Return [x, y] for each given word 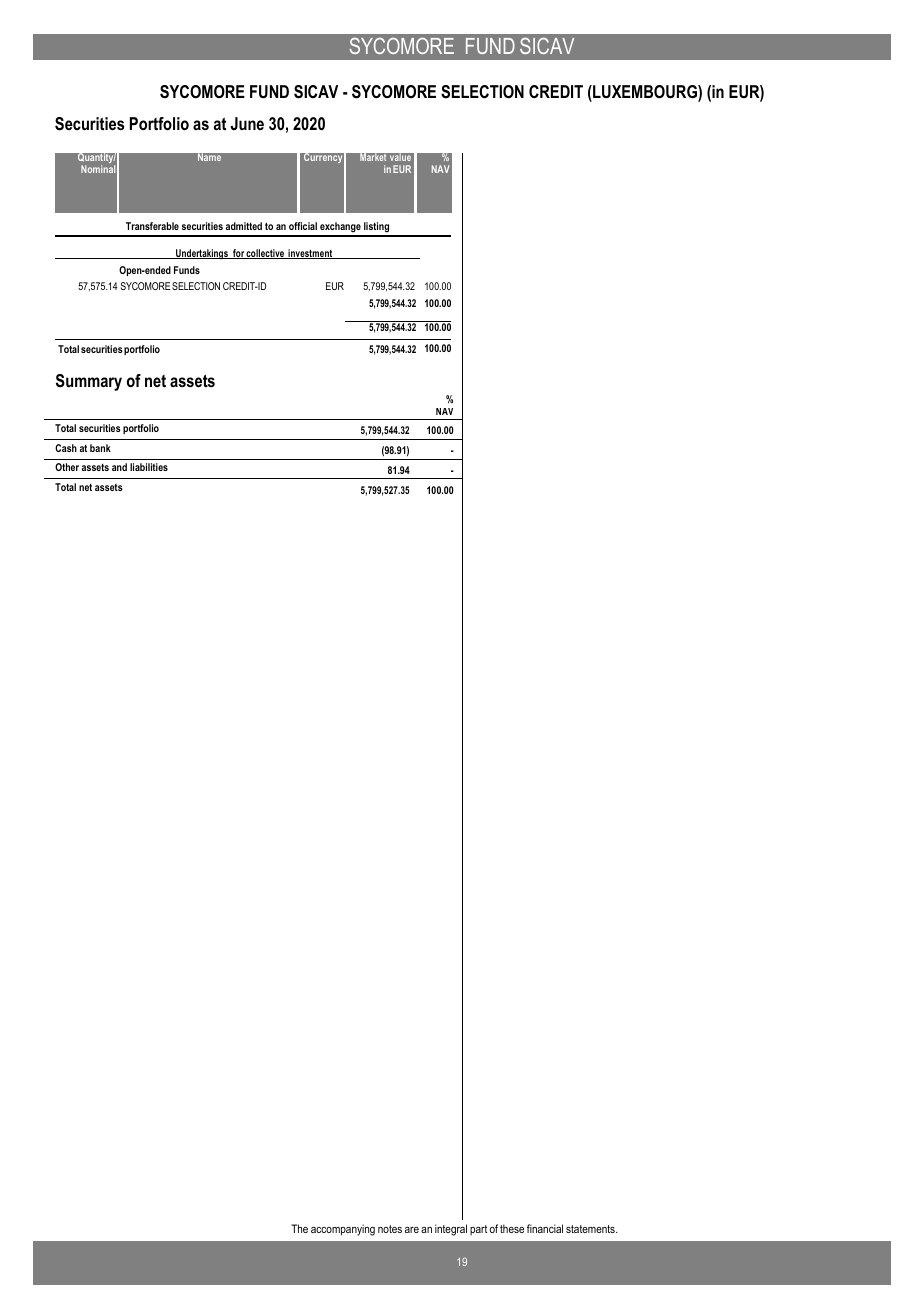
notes [390, 1229]
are [412, 1230]
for [238, 254]
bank [100, 448]
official [303, 226]
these [512, 1228]
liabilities [149, 467]
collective [266, 254]
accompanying [343, 1230]
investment [310, 254]
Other [67, 467]
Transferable [152, 226]
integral [451, 1230]
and [119, 467]
